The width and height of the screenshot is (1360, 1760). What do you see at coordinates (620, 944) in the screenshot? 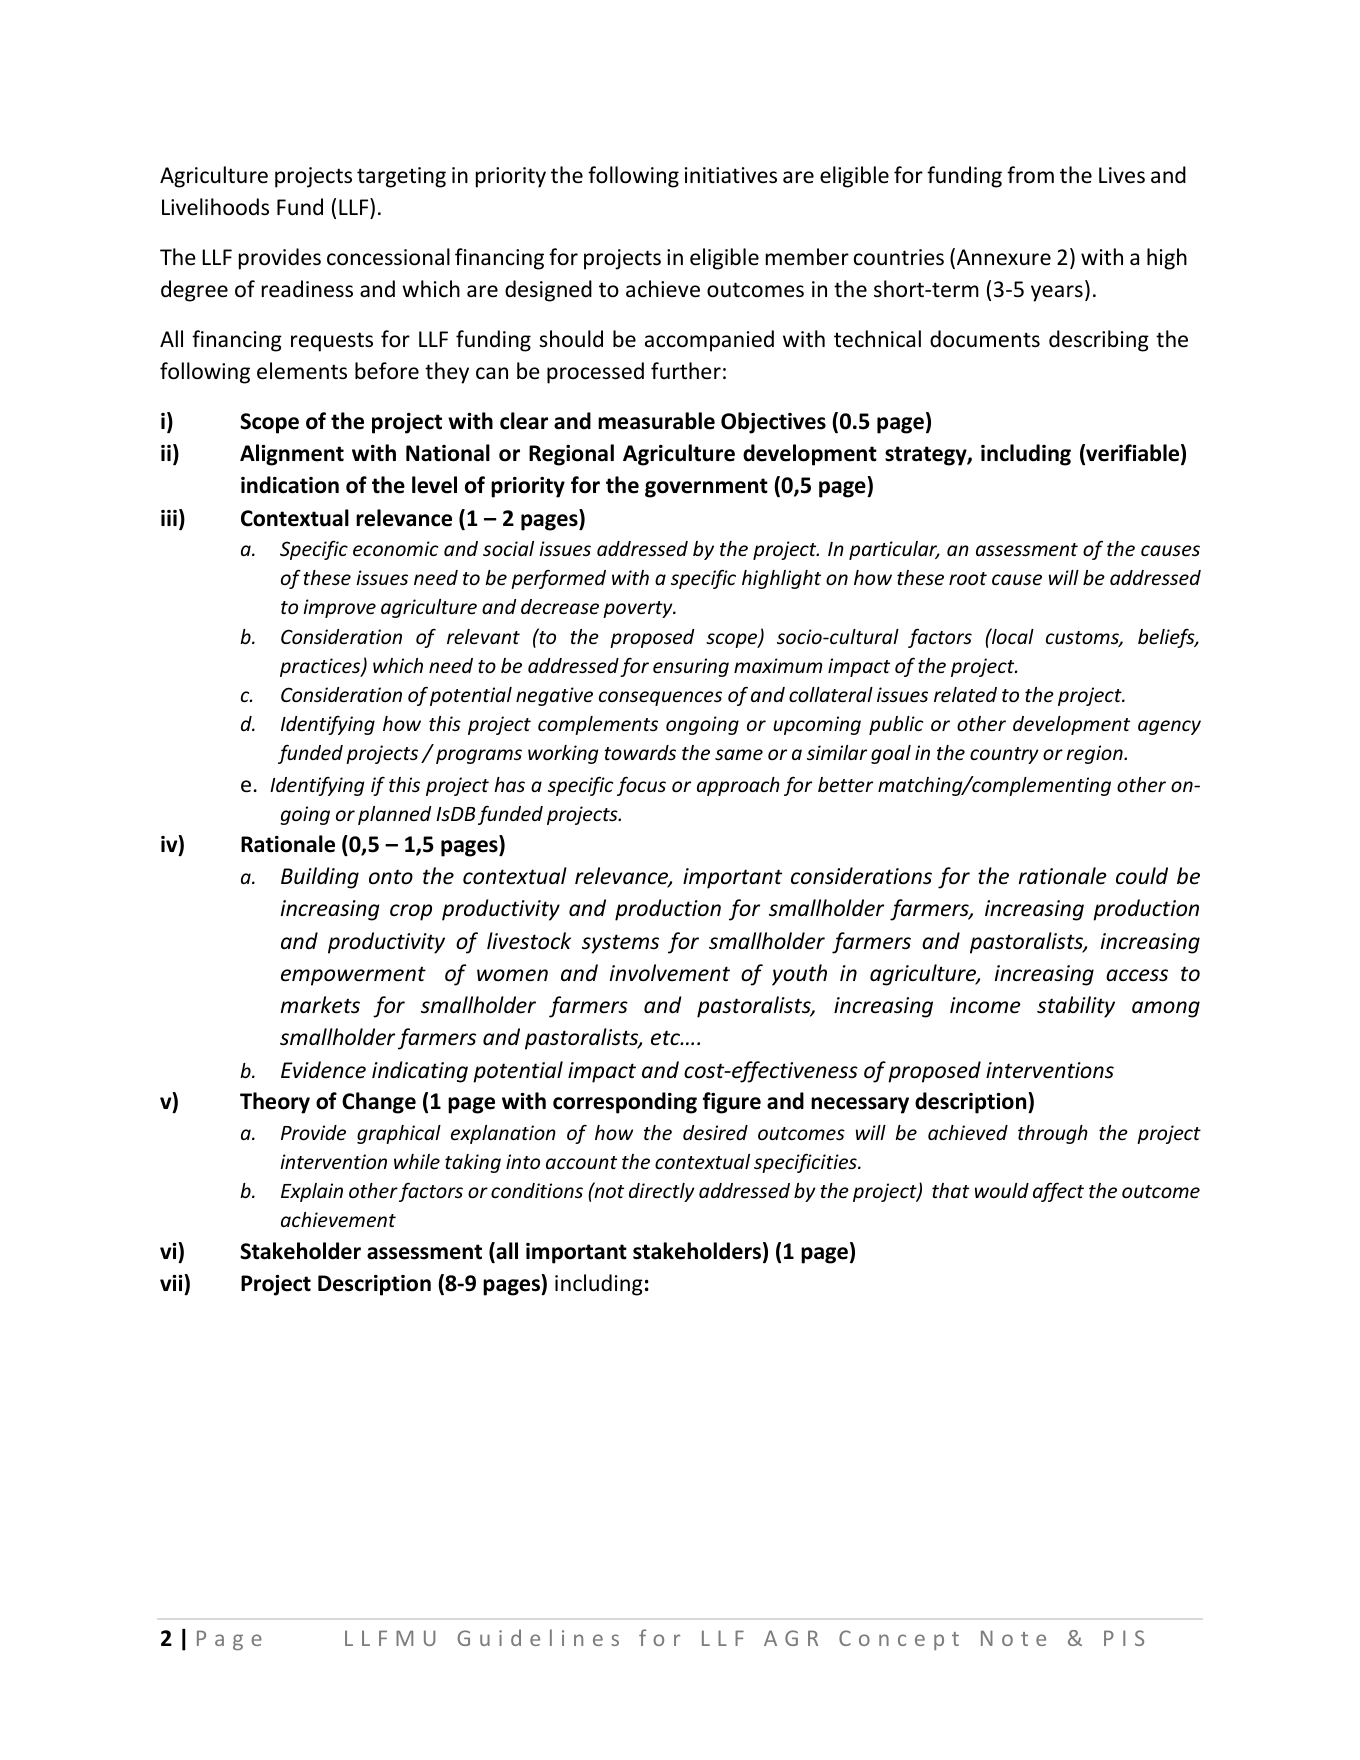
I see `systems` at bounding box center [620, 944].
